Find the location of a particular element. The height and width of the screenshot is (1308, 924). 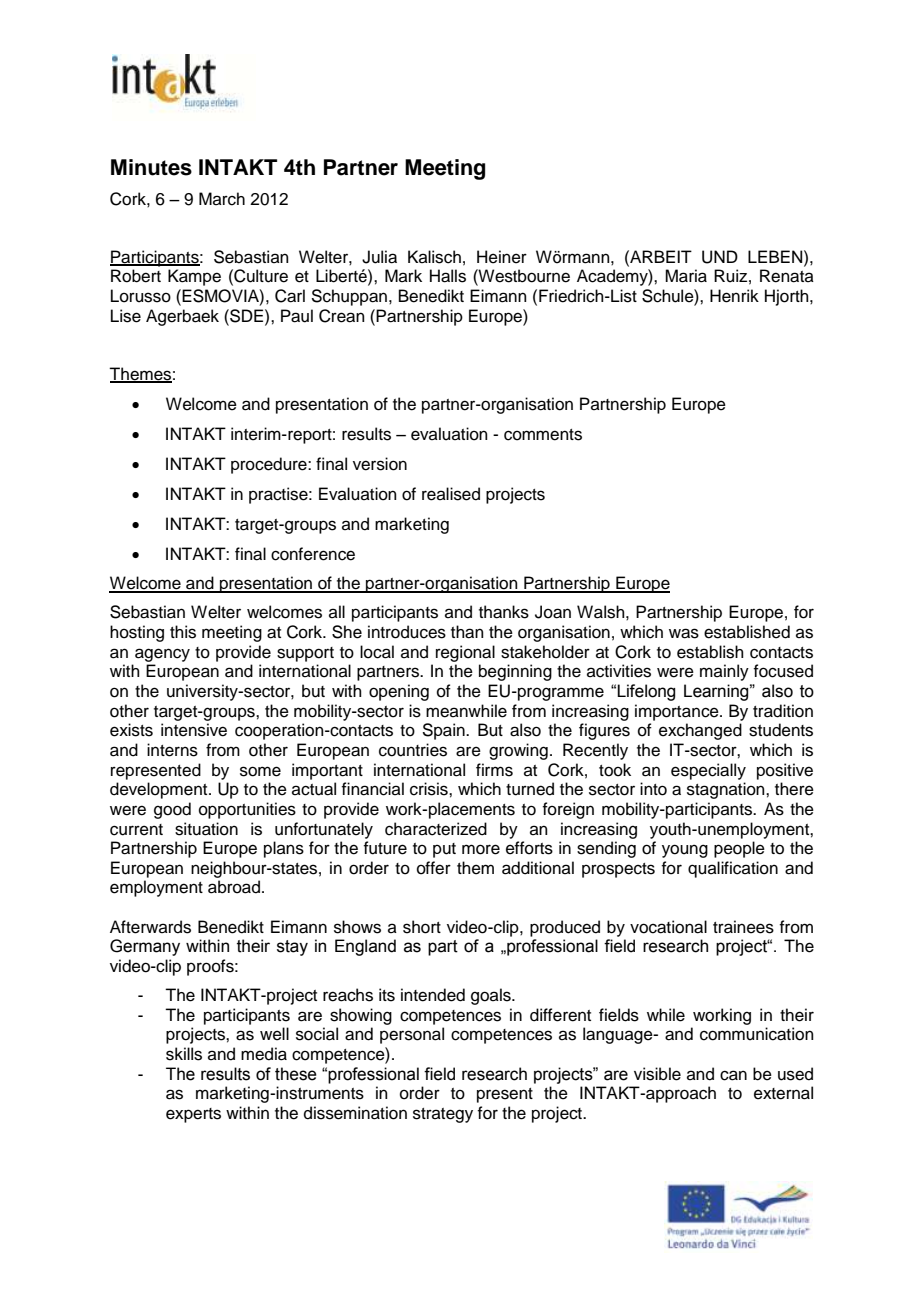

UND is located at coordinates (720, 257).
